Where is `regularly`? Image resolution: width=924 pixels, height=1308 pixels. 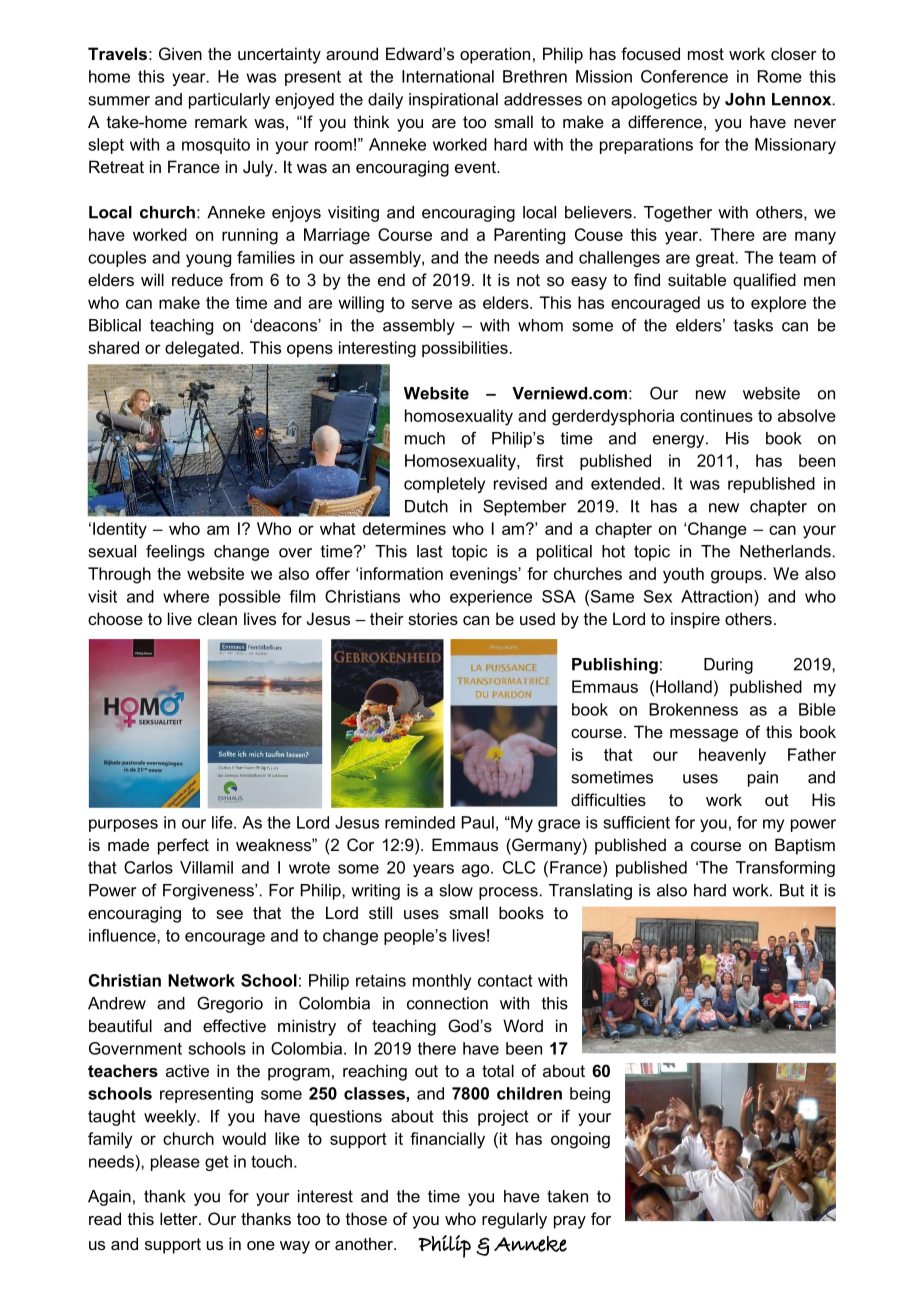
regularly is located at coordinates (514, 1220).
